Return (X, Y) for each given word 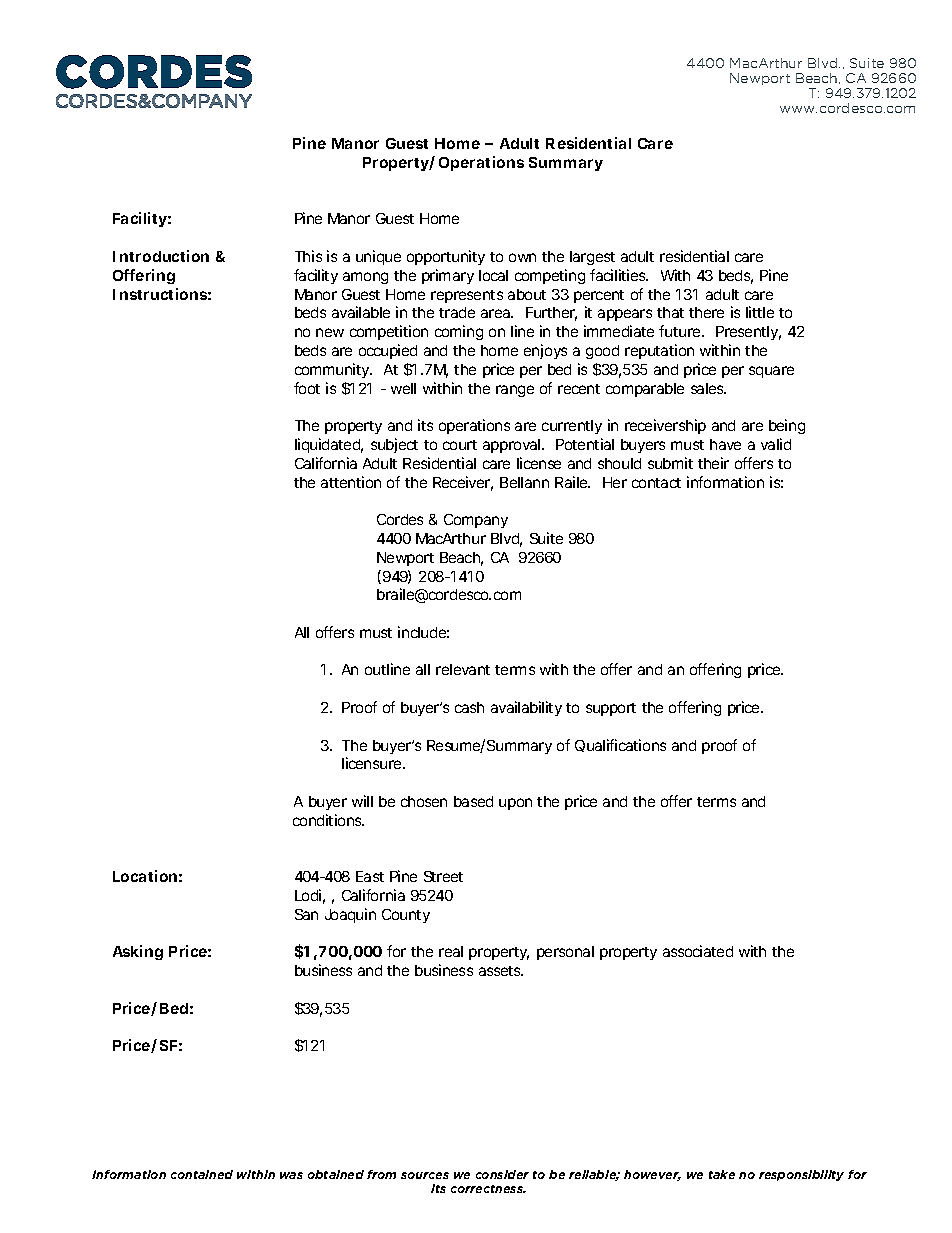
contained (202, 1174)
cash (469, 707)
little (760, 312)
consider (502, 1174)
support (611, 709)
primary (448, 276)
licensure (373, 763)
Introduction (161, 256)
